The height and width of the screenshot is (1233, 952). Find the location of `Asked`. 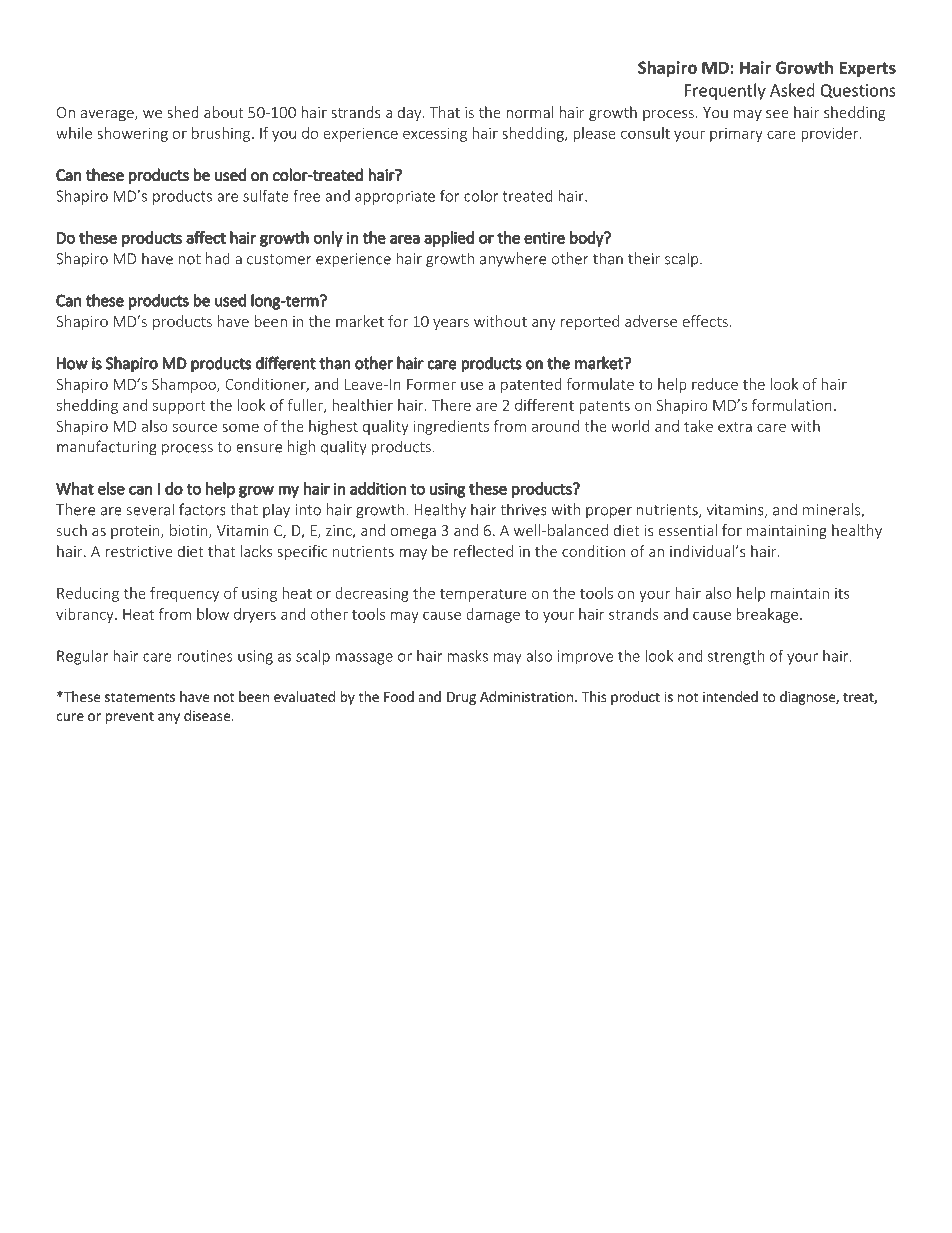

Asked is located at coordinates (792, 90).
